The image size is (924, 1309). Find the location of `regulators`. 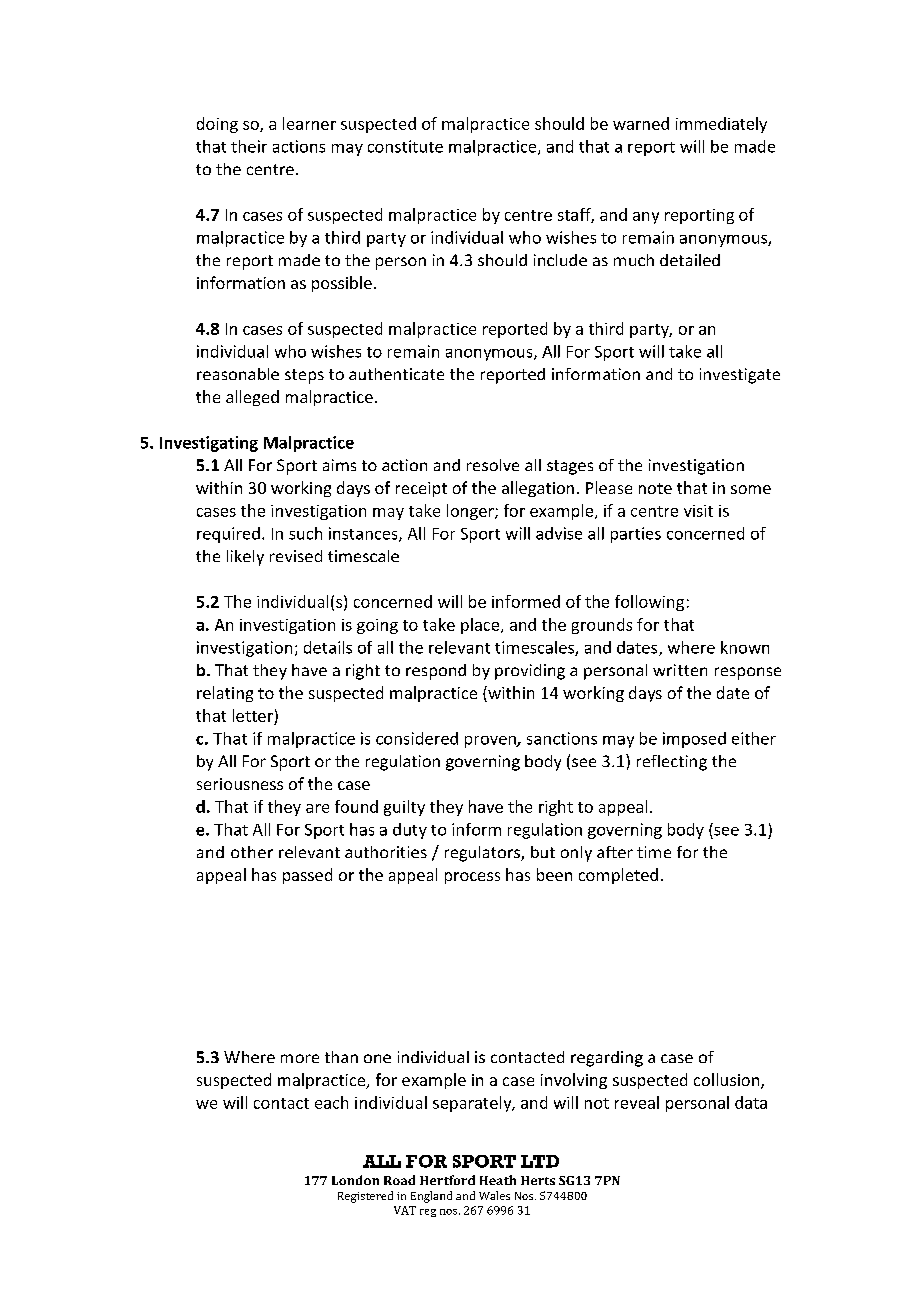

regulators is located at coordinates (483, 854).
